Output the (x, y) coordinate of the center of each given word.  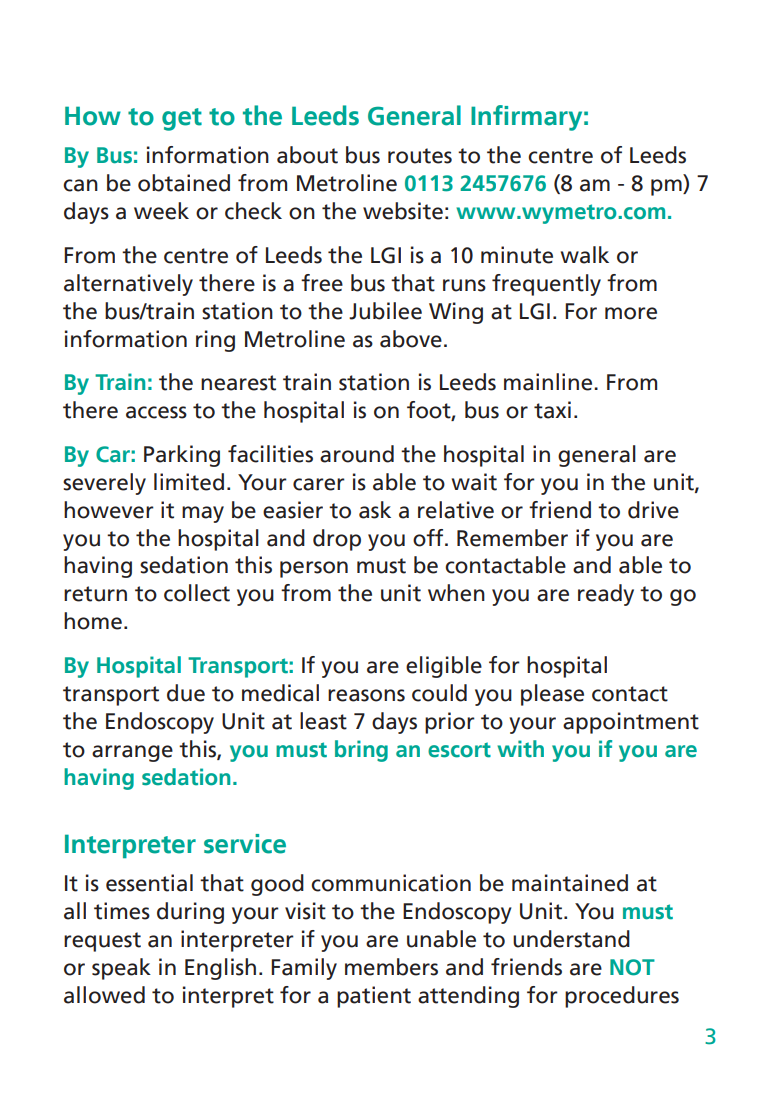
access (156, 412)
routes (420, 156)
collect (197, 593)
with (520, 749)
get (182, 119)
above (411, 339)
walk (585, 255)
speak (121, 969)
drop (337, 540)
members (391, 967)
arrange (132, 753)
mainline (549, 382)
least (323, 721)
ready (606, 595)
